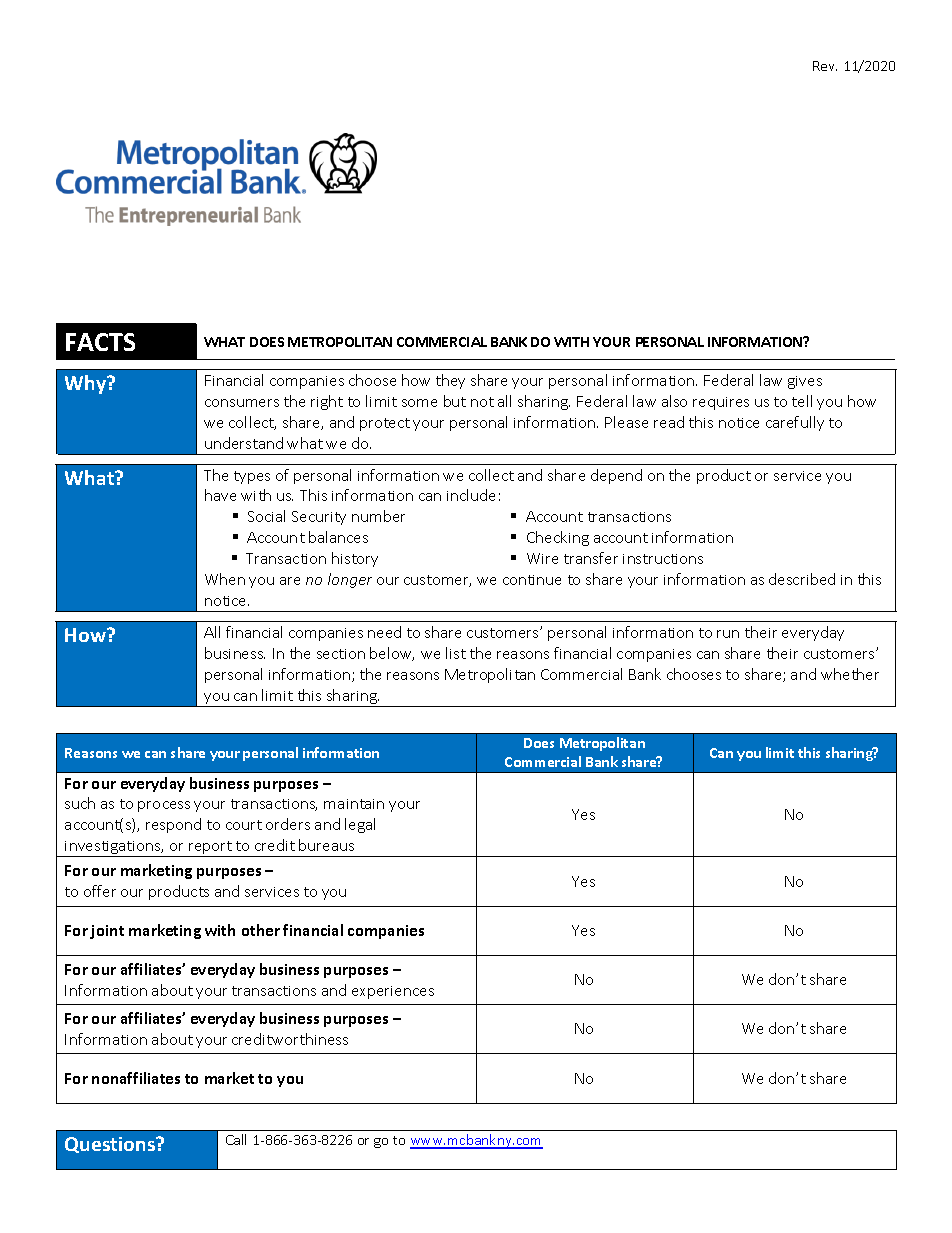 The height and width of the image is (1233, 952). Describe the element at coordinates (261, 930) in the image. I see `other` at that location.
